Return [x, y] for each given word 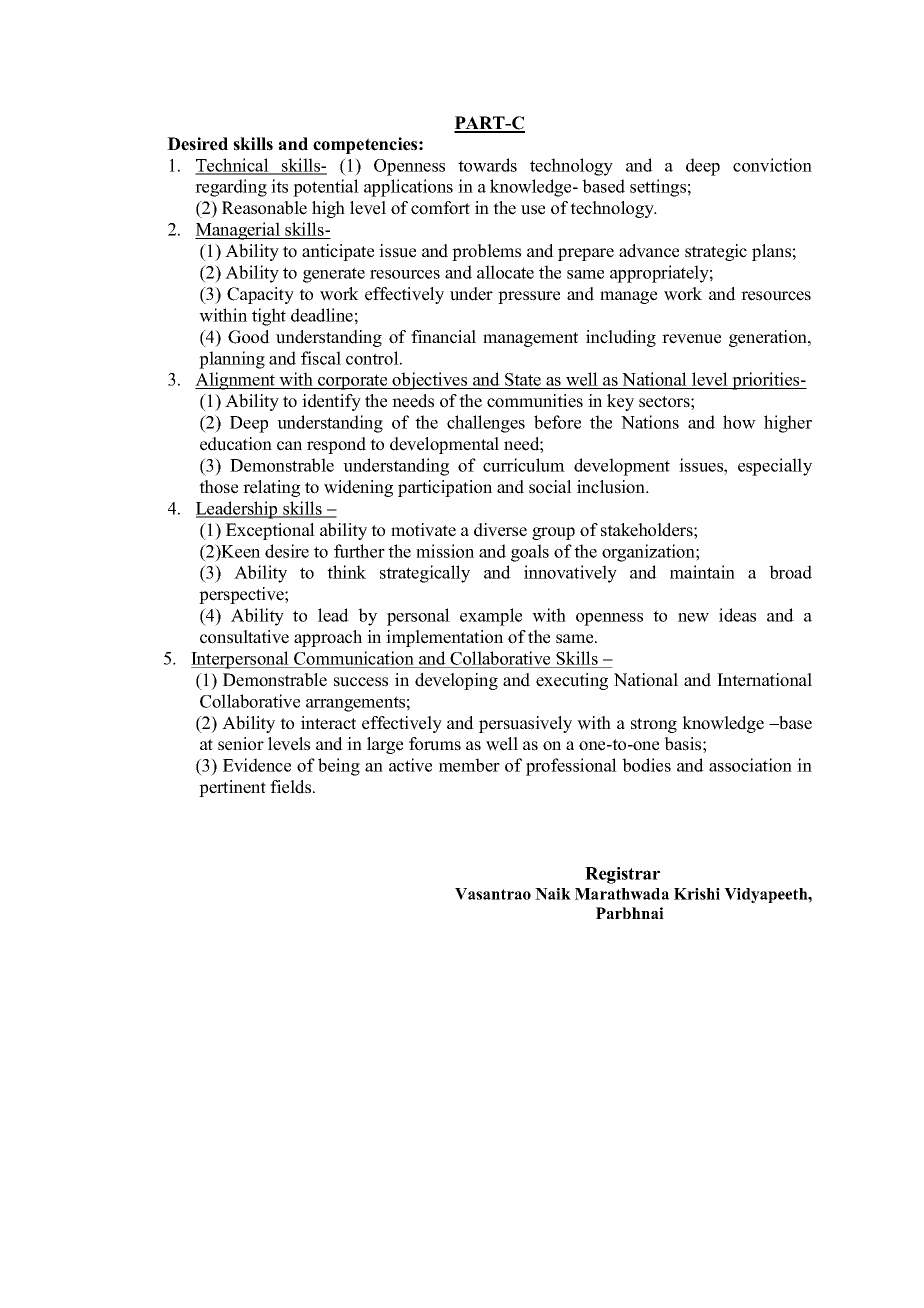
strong [654, 725]
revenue [691, 339]
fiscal [321, 358]
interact [328, 723]
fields [292, 787]
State [523, 381]
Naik [553, 894]
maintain [702, 572]
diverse [500, 530]
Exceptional [270, 531]
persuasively [525, 724]
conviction [772, 165]
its [279, 186]
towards [487, 165]
